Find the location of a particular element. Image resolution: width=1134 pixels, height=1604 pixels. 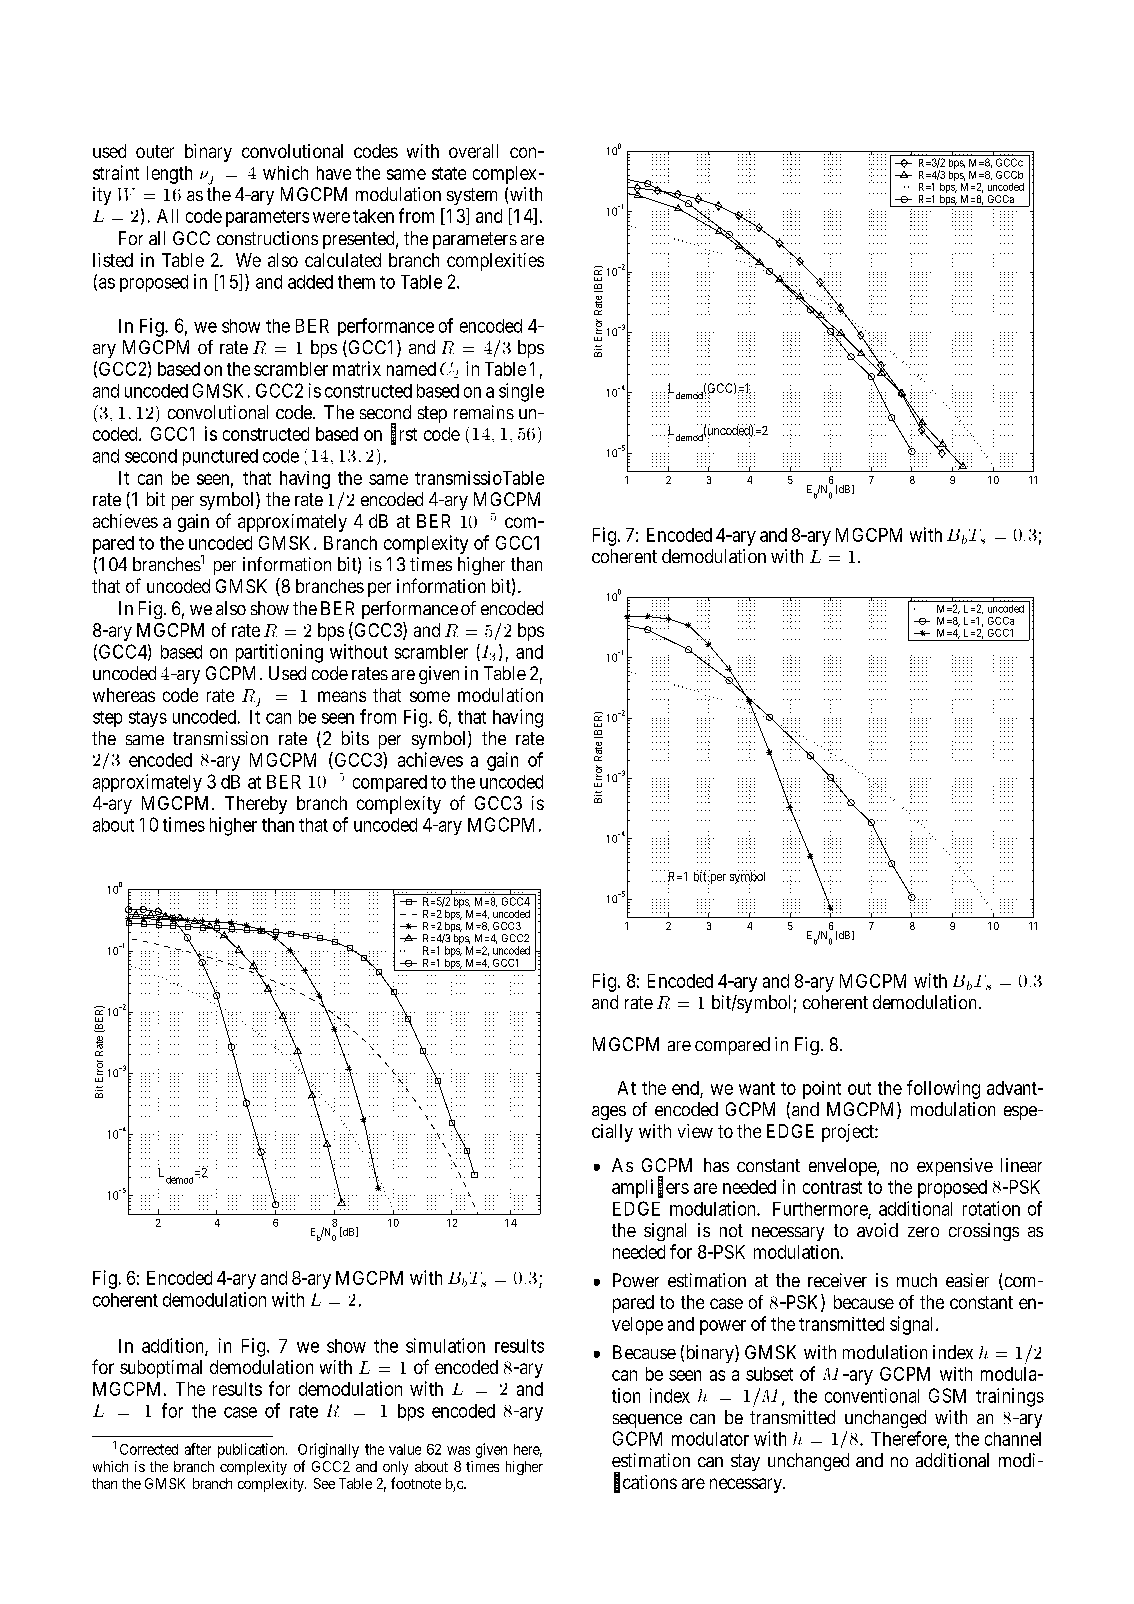

some is located at coordinates (430, 696).
